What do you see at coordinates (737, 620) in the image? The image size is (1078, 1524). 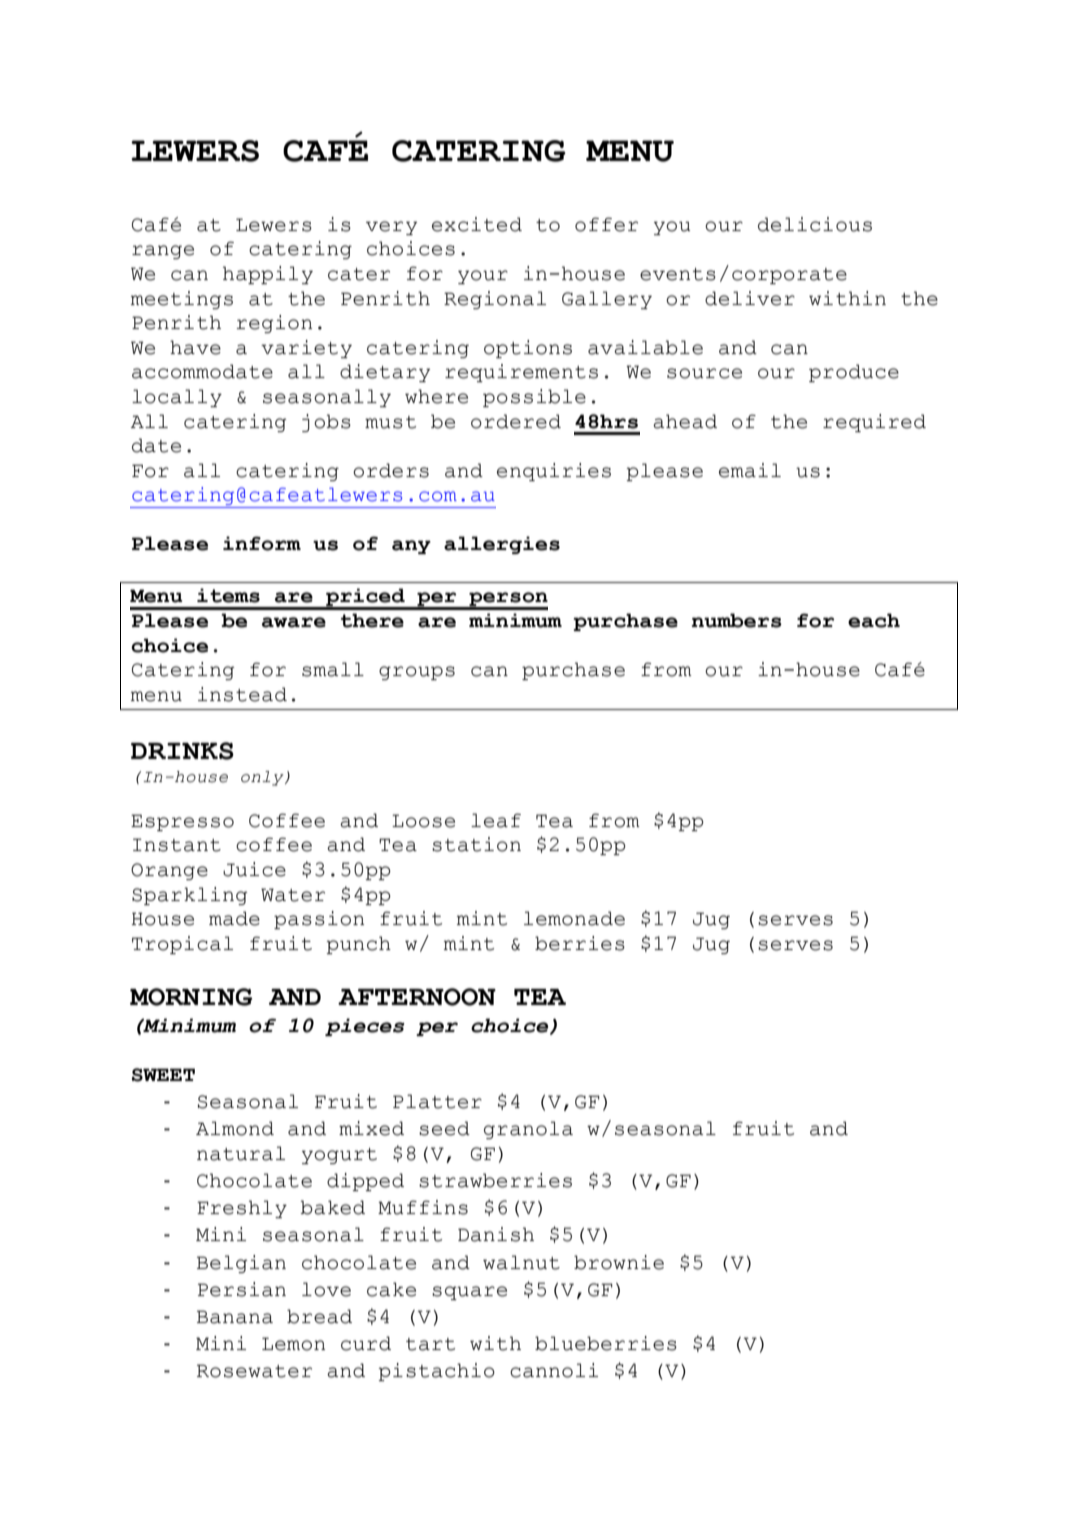 I see `numbers` at bounding box center [737, 620].
